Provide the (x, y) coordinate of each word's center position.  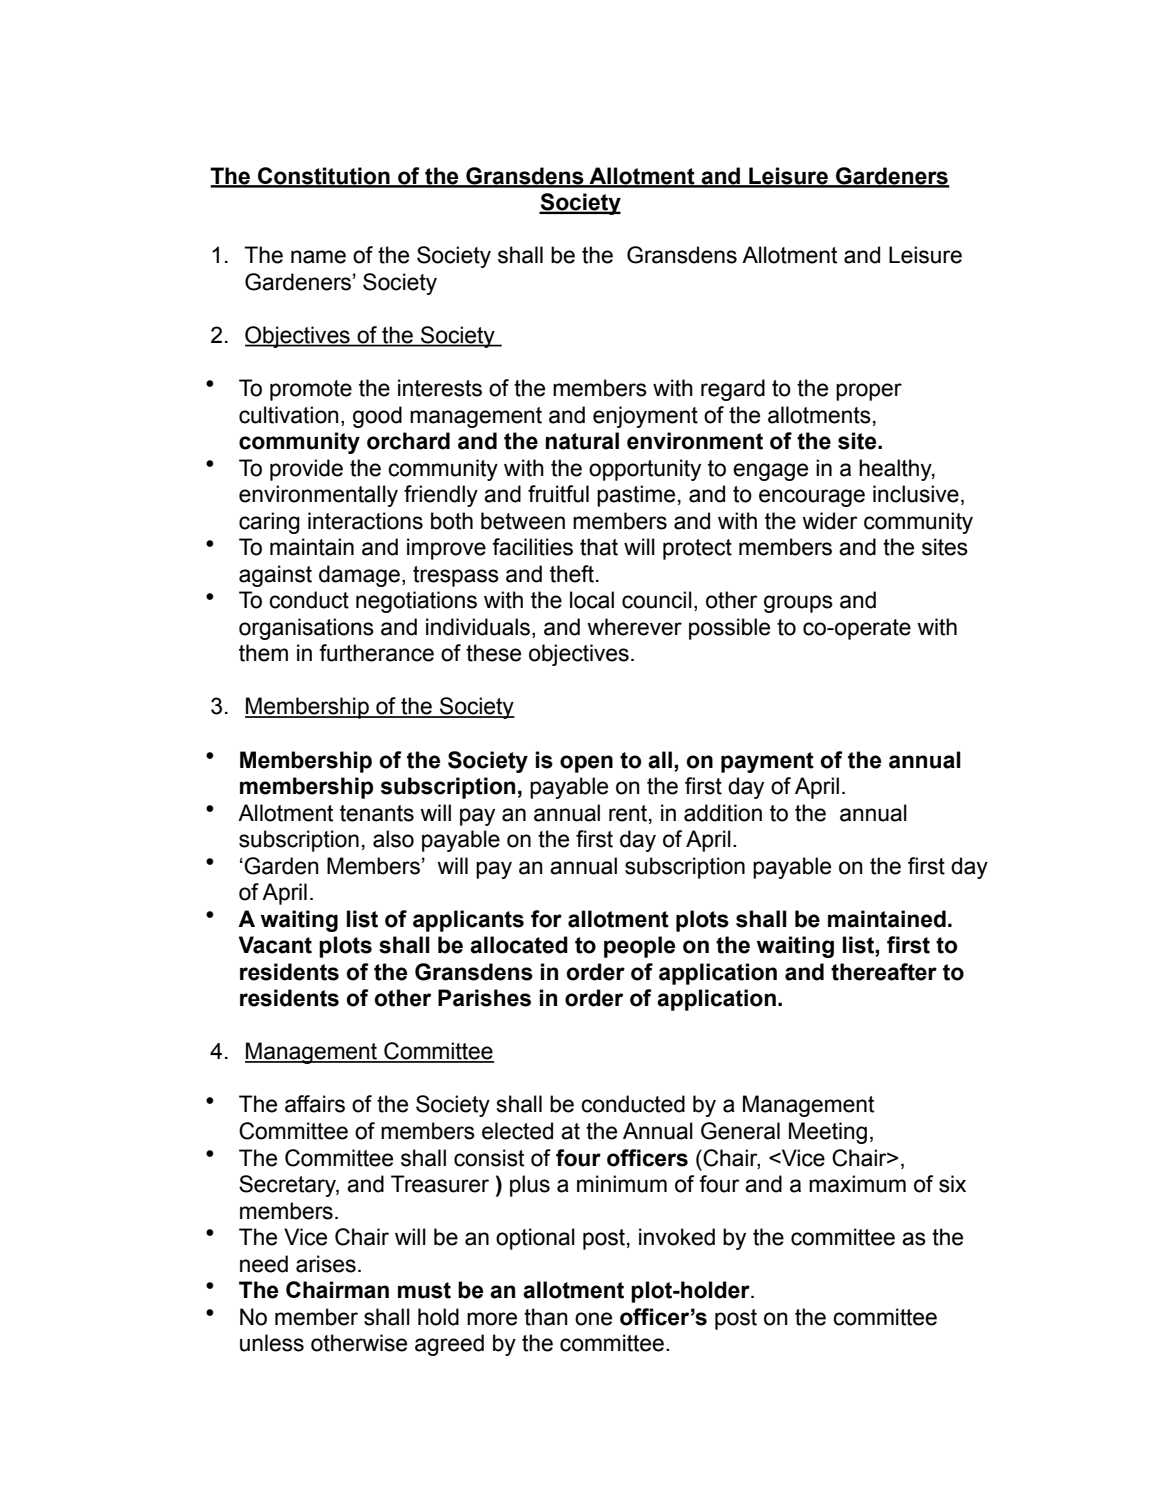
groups (798, 604)
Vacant (275, 945)
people (639, 947)
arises (326, 1264)
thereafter (884, 972)
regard (733, 390)
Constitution (324, 177)
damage (359, 576)
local (592, 600)
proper (869, 392)
